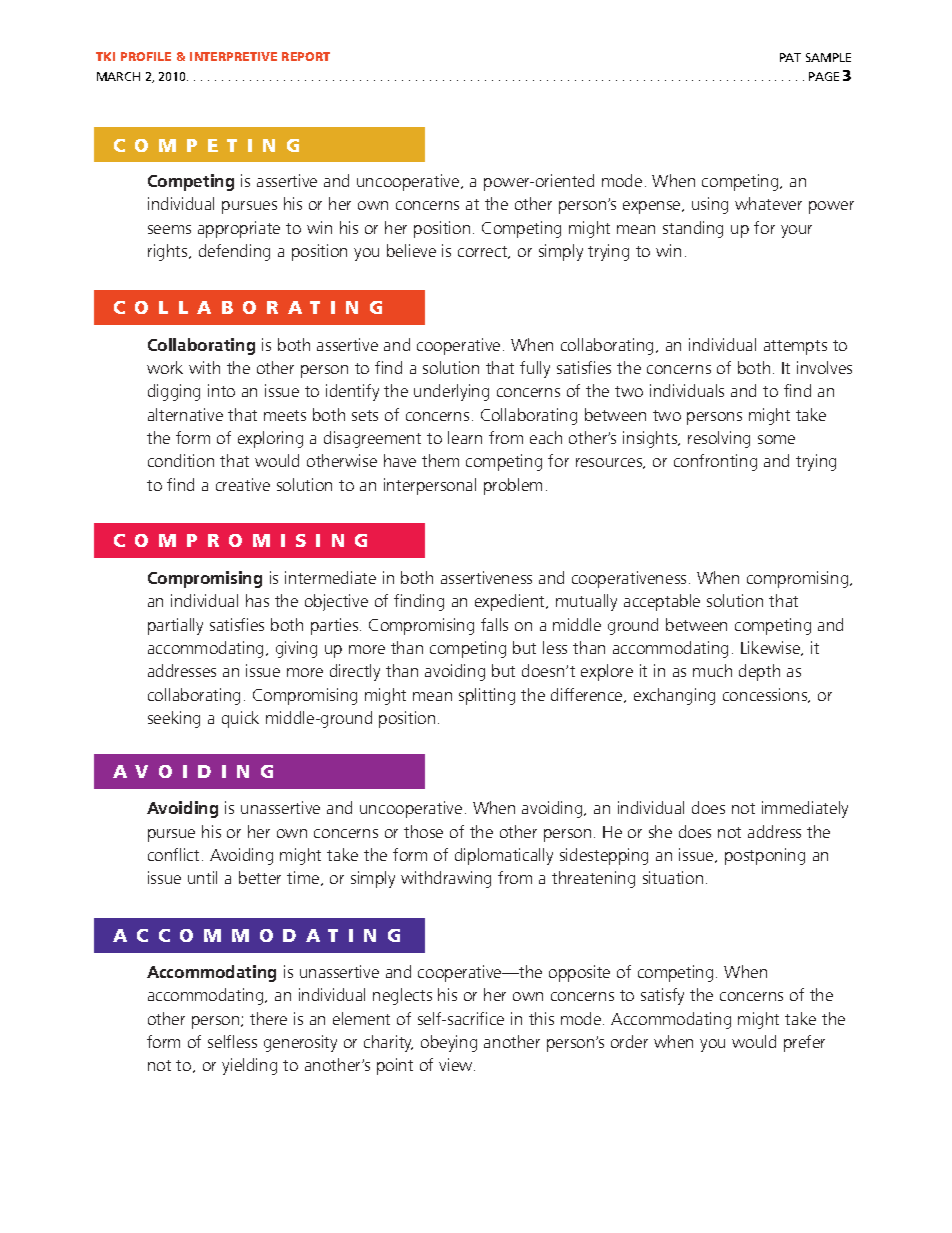  What do you see at coordinates (257, 600) in the document?
I see `has` at bounding box center [257, 600].
